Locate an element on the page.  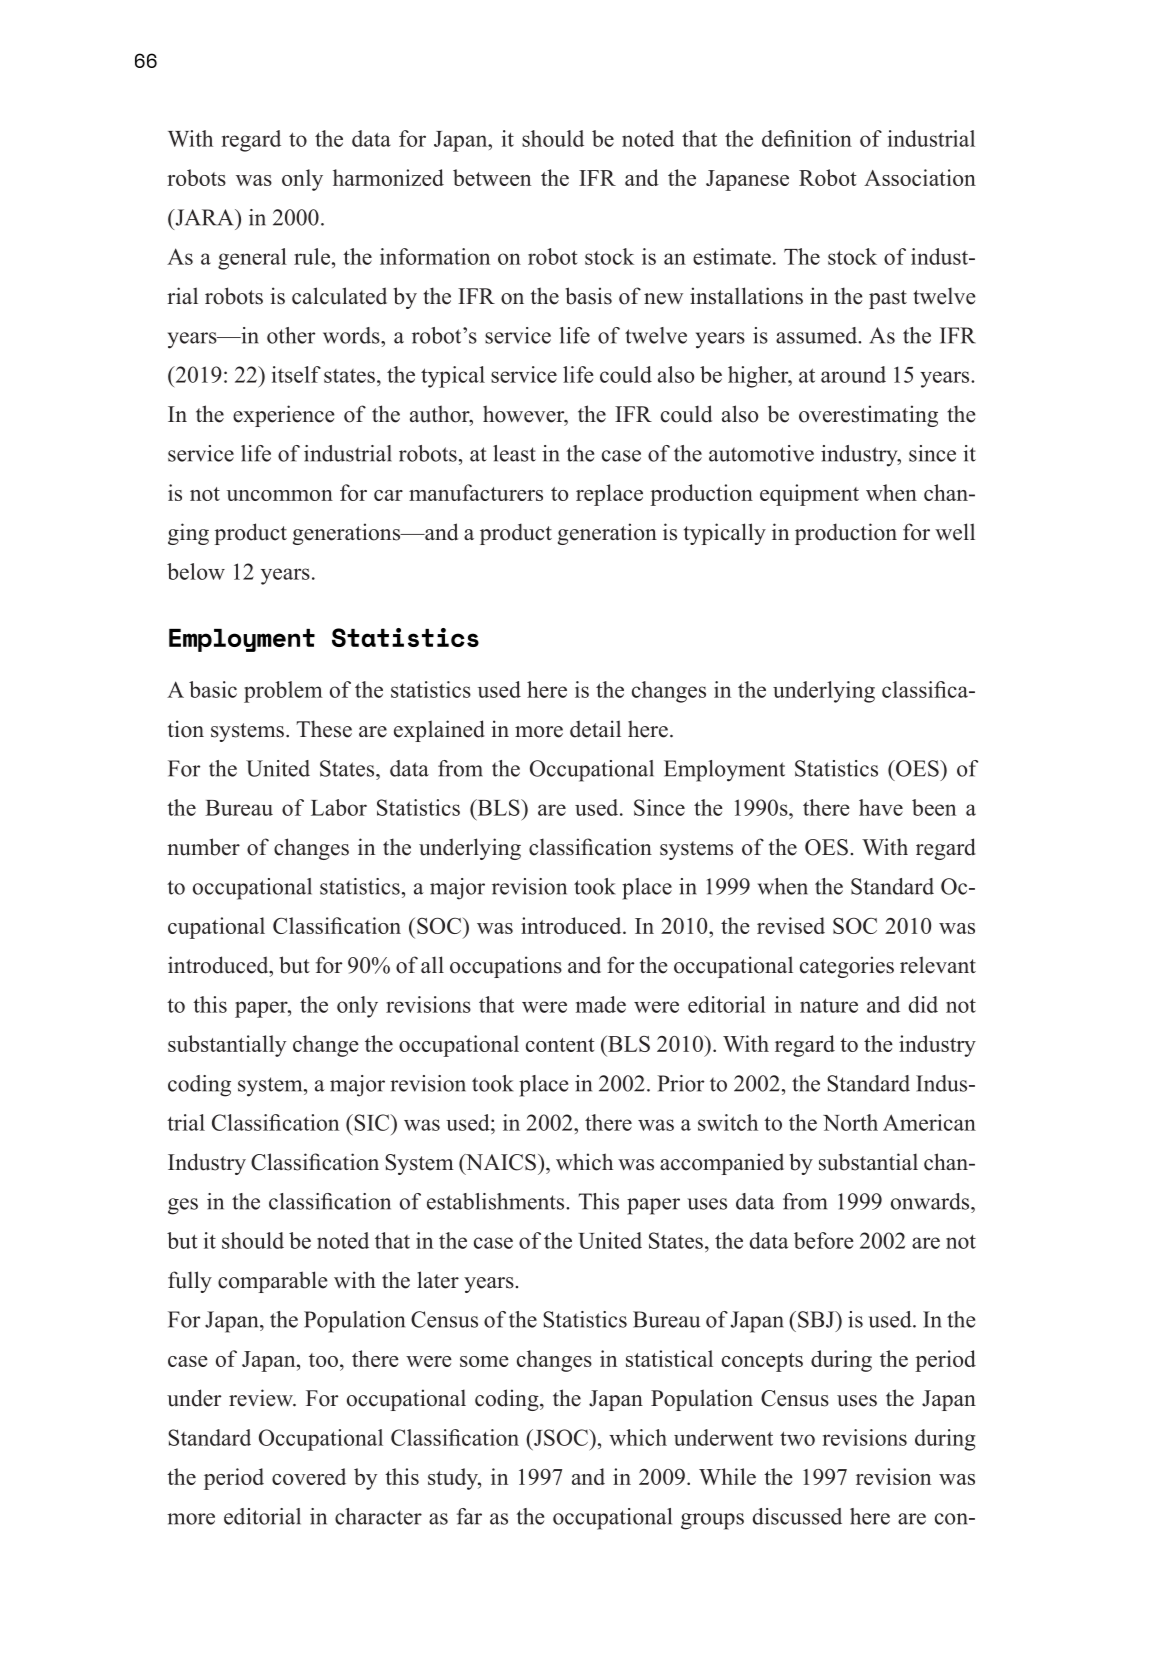
past is located at coordinates (888, 299).
